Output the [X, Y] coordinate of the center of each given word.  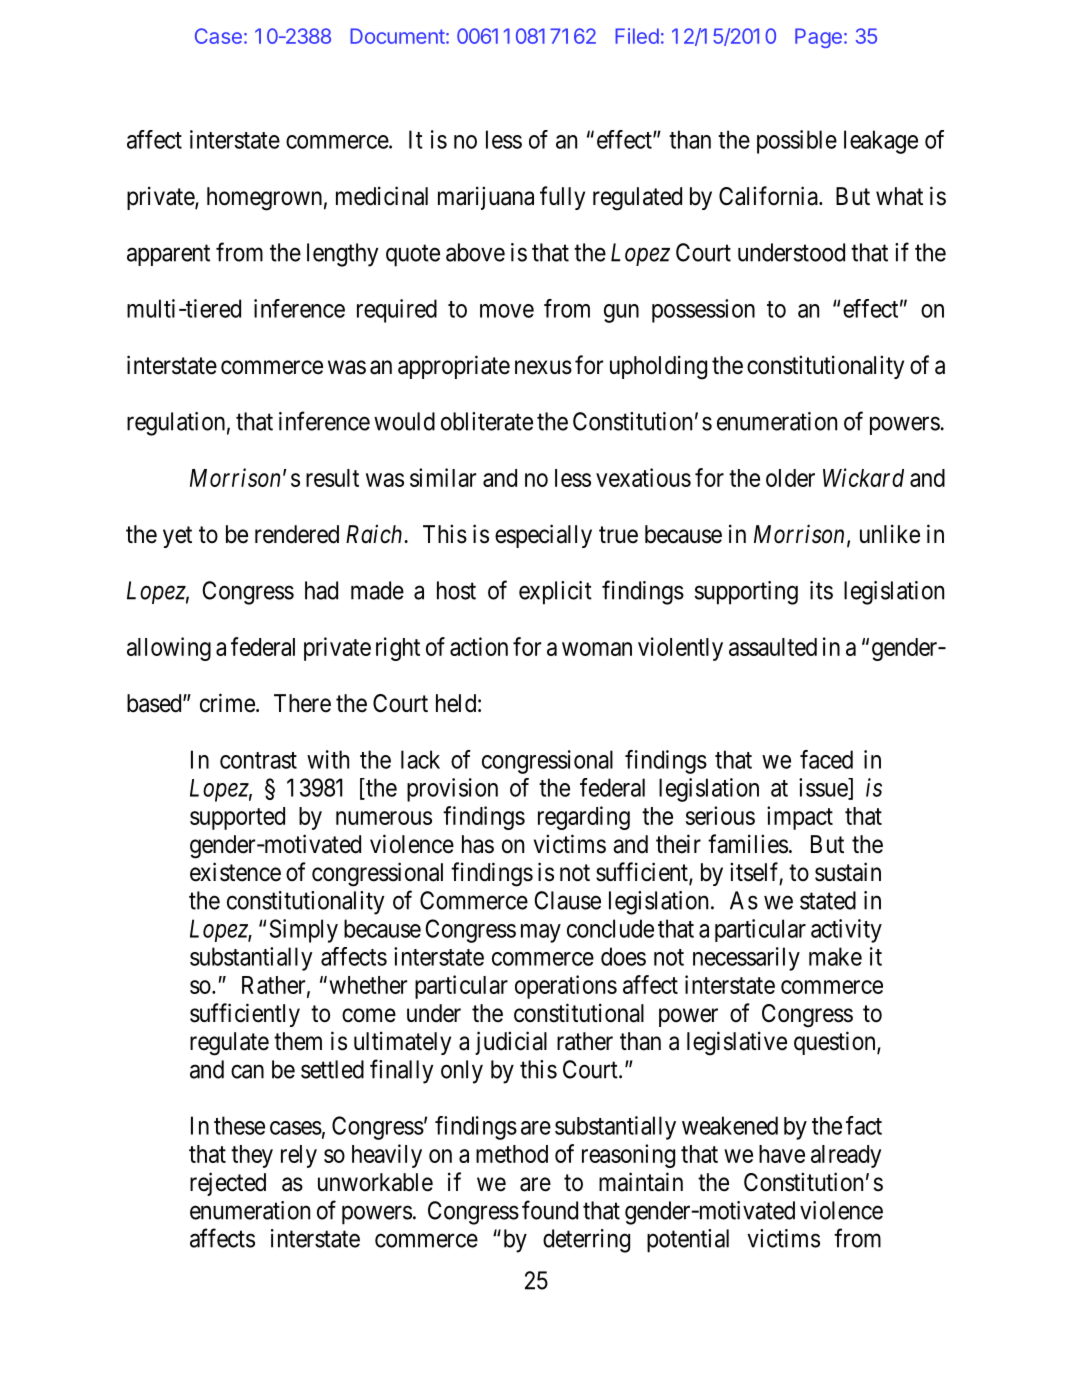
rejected [228, 1184]
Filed [637, 36]
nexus [543, 367]
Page [818, 38]
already [846, 1156]
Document [397, 36]
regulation [176, 424]
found [550, 1210]
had [321, 590]
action [479, 646]
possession [703, 311]
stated [828, 900]
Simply [304, 931]
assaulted [773, 647]
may [541, 933]
